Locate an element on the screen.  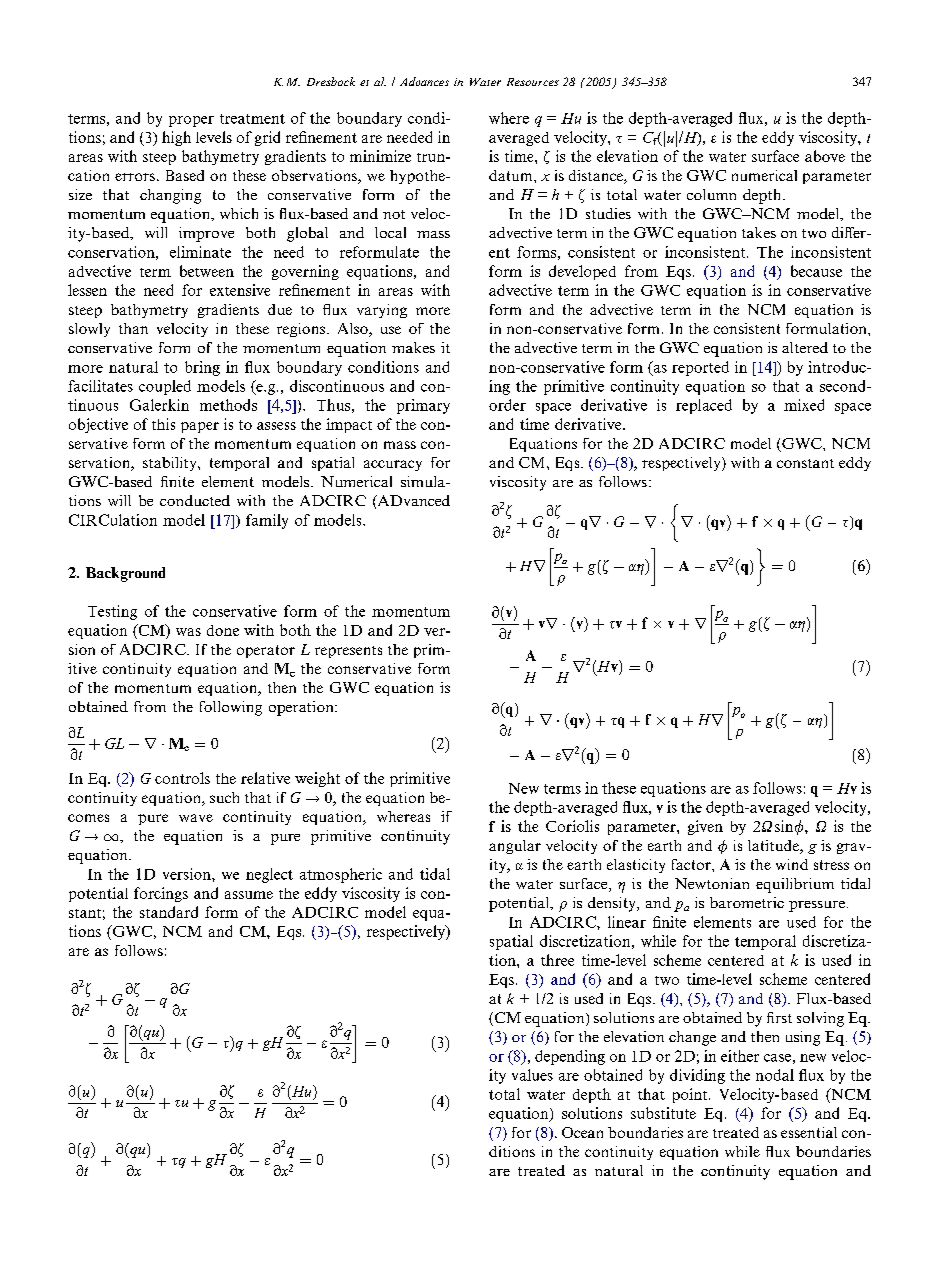
depending is located at coordinates (570, 1057).
